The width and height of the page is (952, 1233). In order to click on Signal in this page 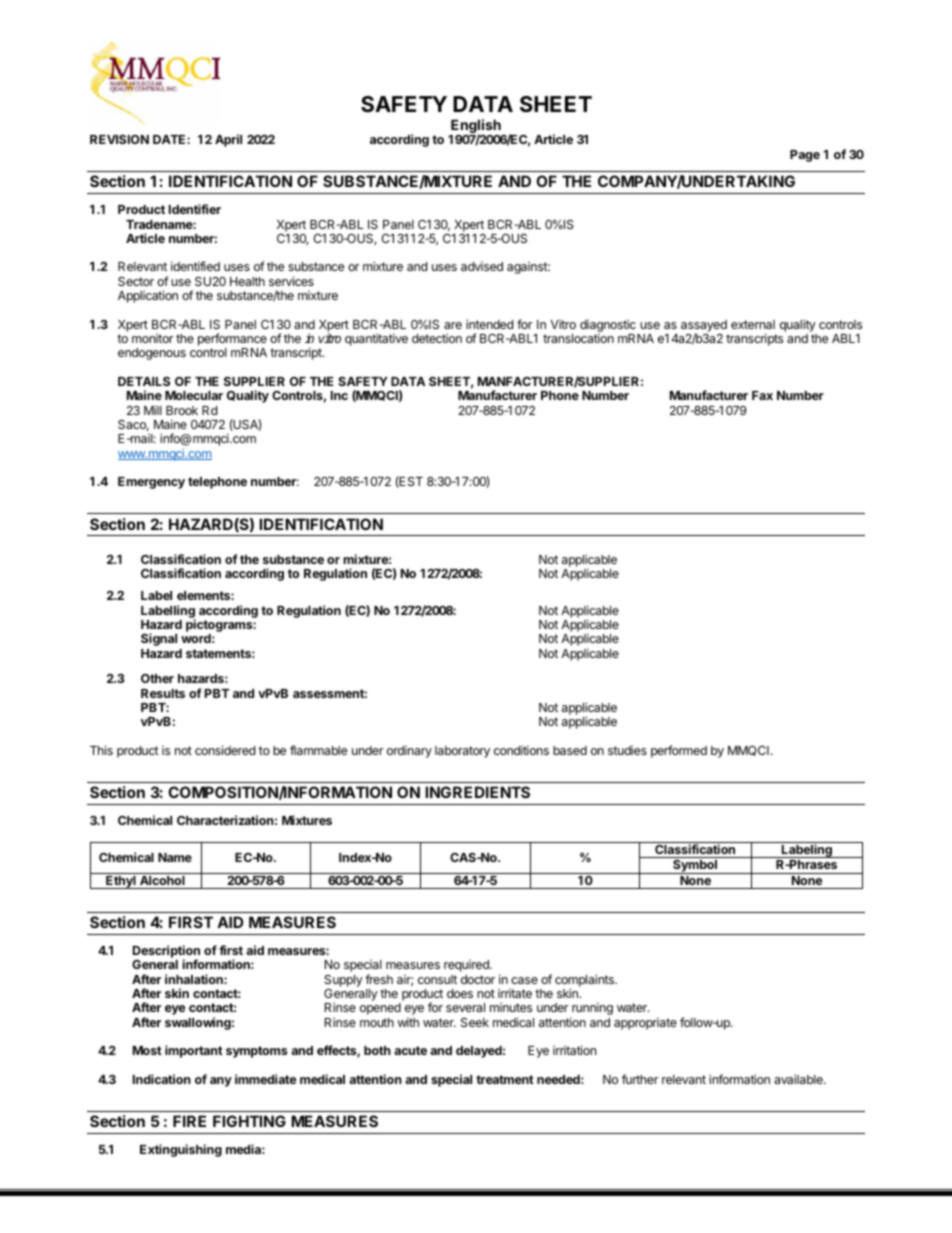, I will do `click(159, 639)`.
